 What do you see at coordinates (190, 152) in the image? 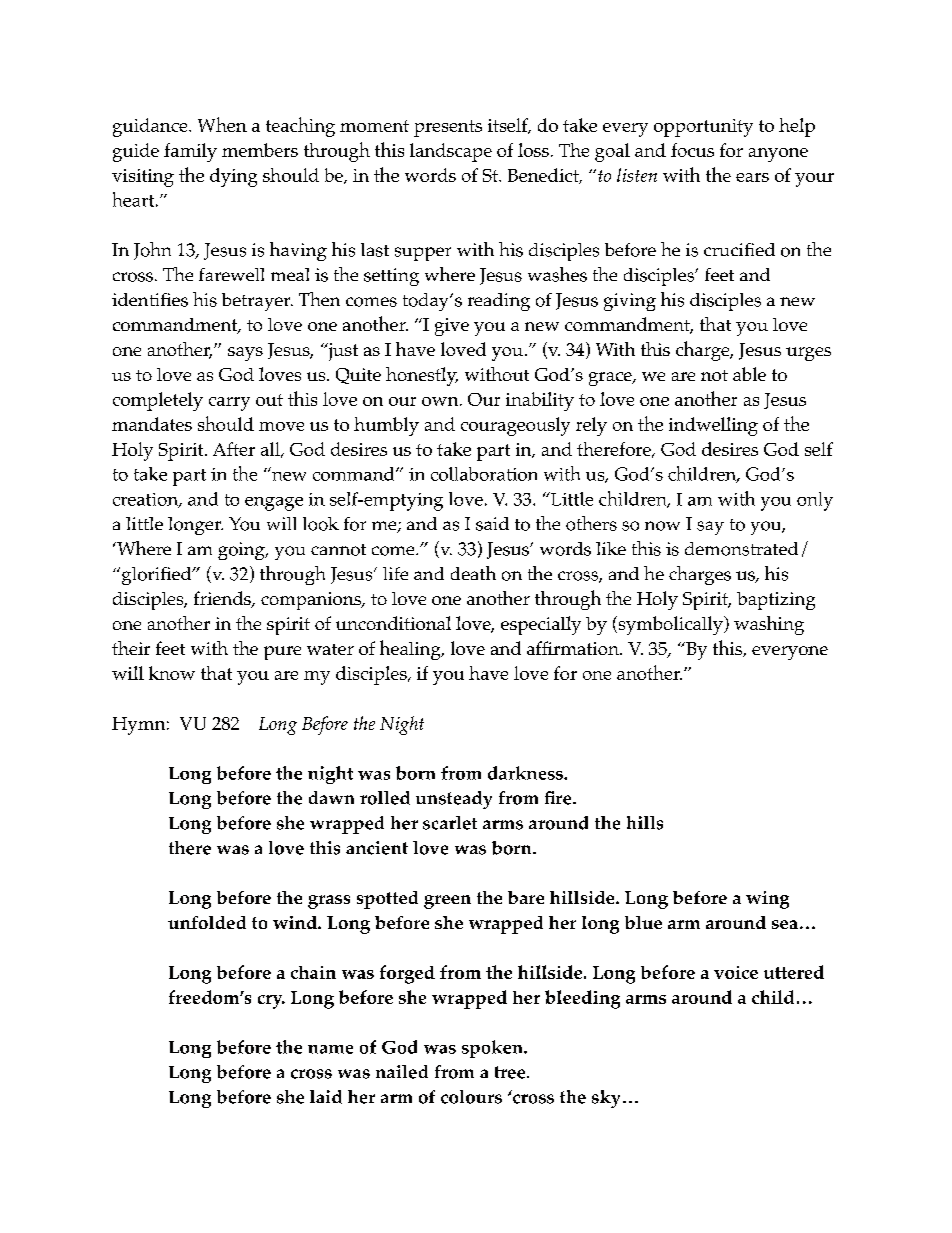
I see `family` at bounding box center [190, 152].
